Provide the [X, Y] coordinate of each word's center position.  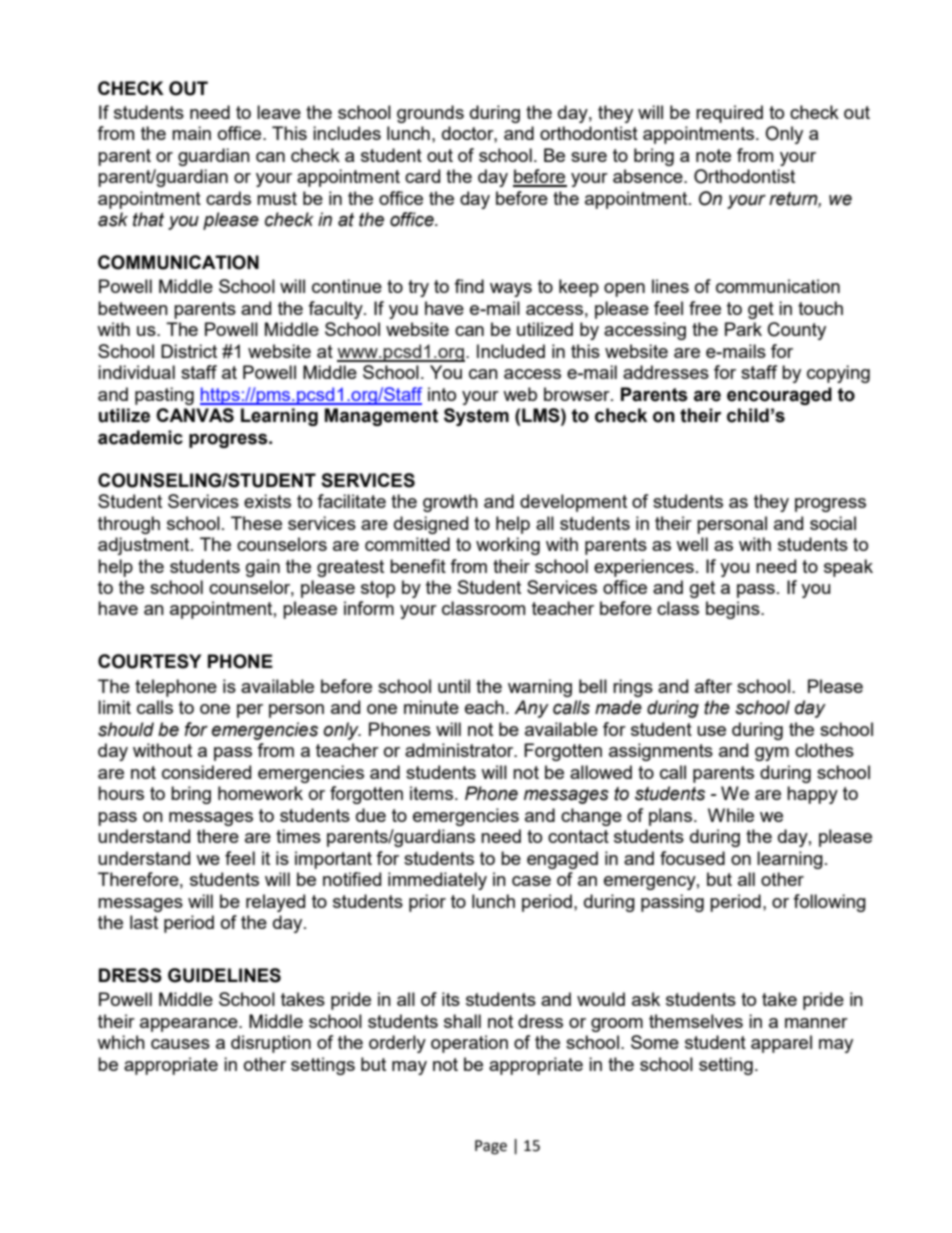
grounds [430, 114]
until [454, 686]
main [191, 133]
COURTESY [149, 661]
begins [734, 610]
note [713, 155]
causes [180, 1044]
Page [491, 1147]
